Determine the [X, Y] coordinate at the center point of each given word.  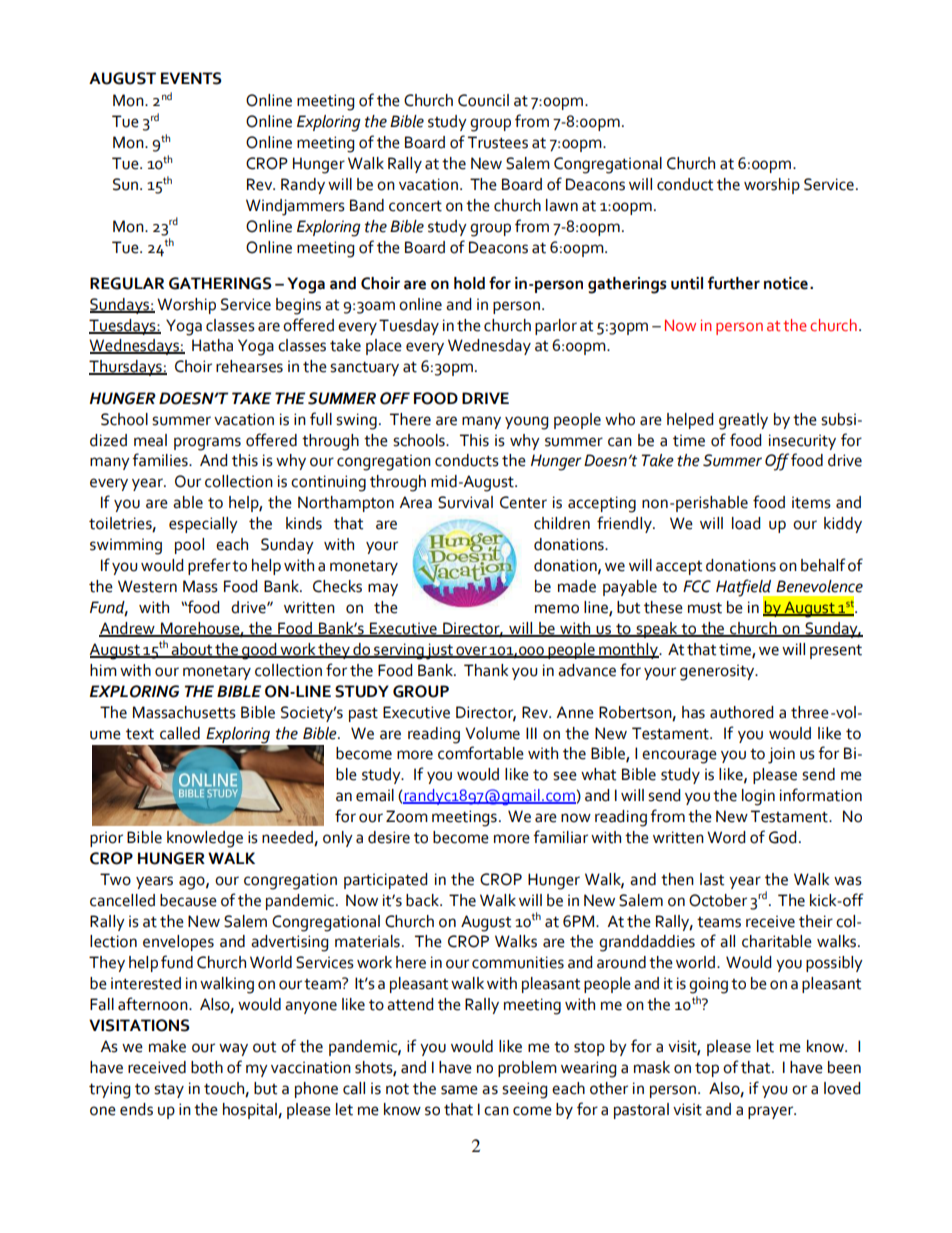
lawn [562, 205]
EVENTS [191, 78]
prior [106, 839]
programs [207, 444]
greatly [743, 421]
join [781, 755]
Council [483, 100]
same [459, 1090]
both [207, 1067]
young [526, 423]
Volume [492, 733]
